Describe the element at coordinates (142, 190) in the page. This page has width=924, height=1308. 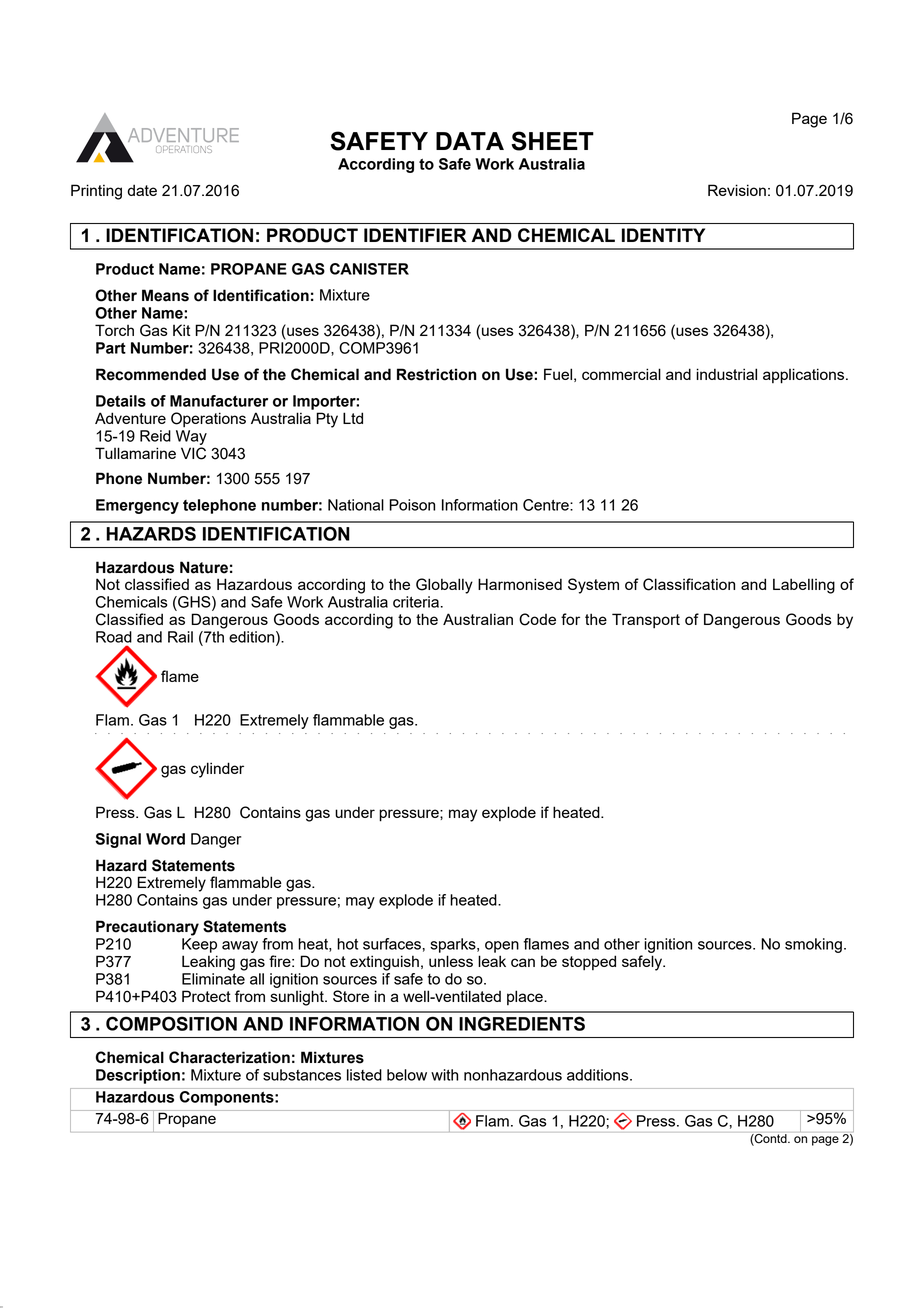
I see `date` at that location.
